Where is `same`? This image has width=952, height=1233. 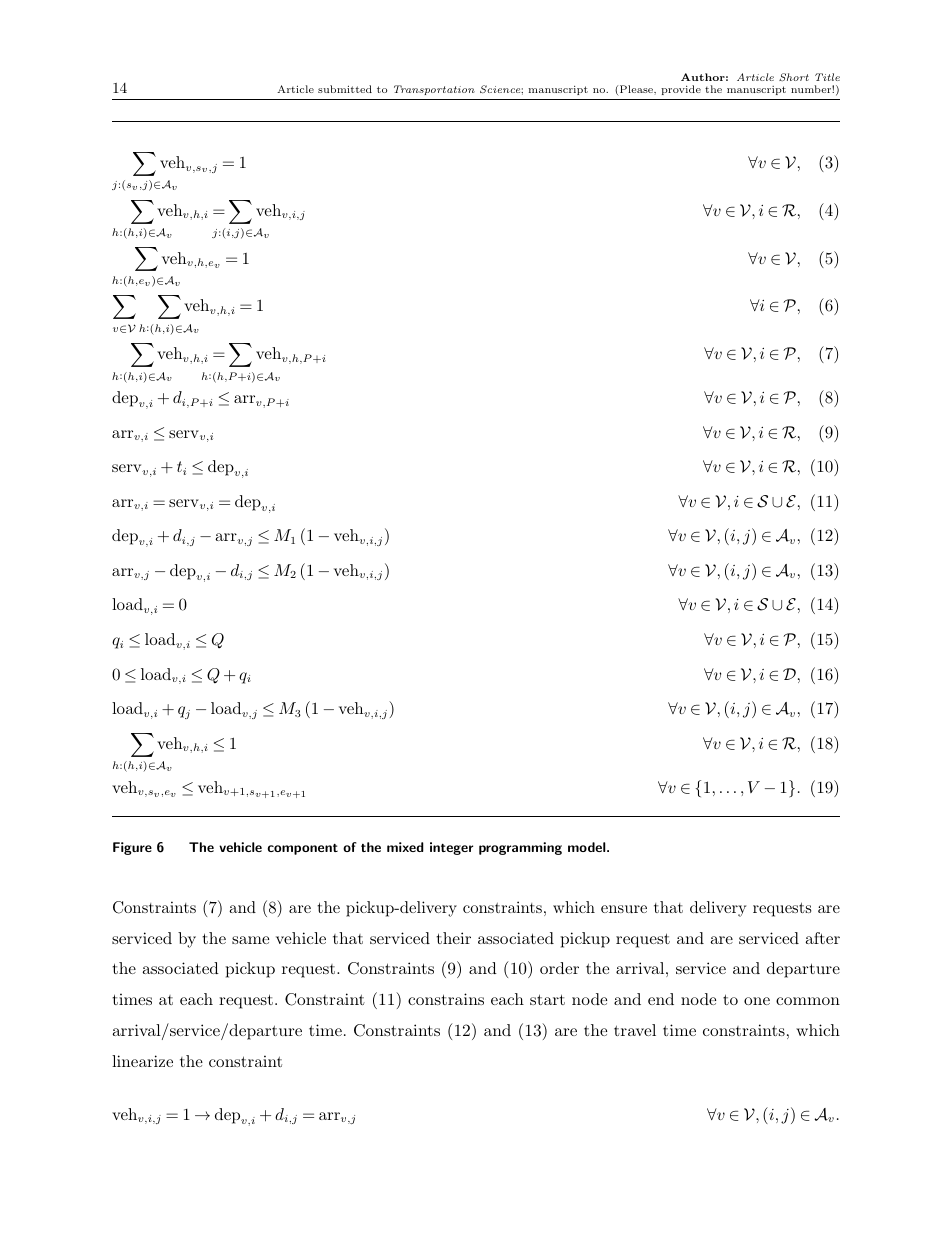 same is located at coordinates (250, 940).
